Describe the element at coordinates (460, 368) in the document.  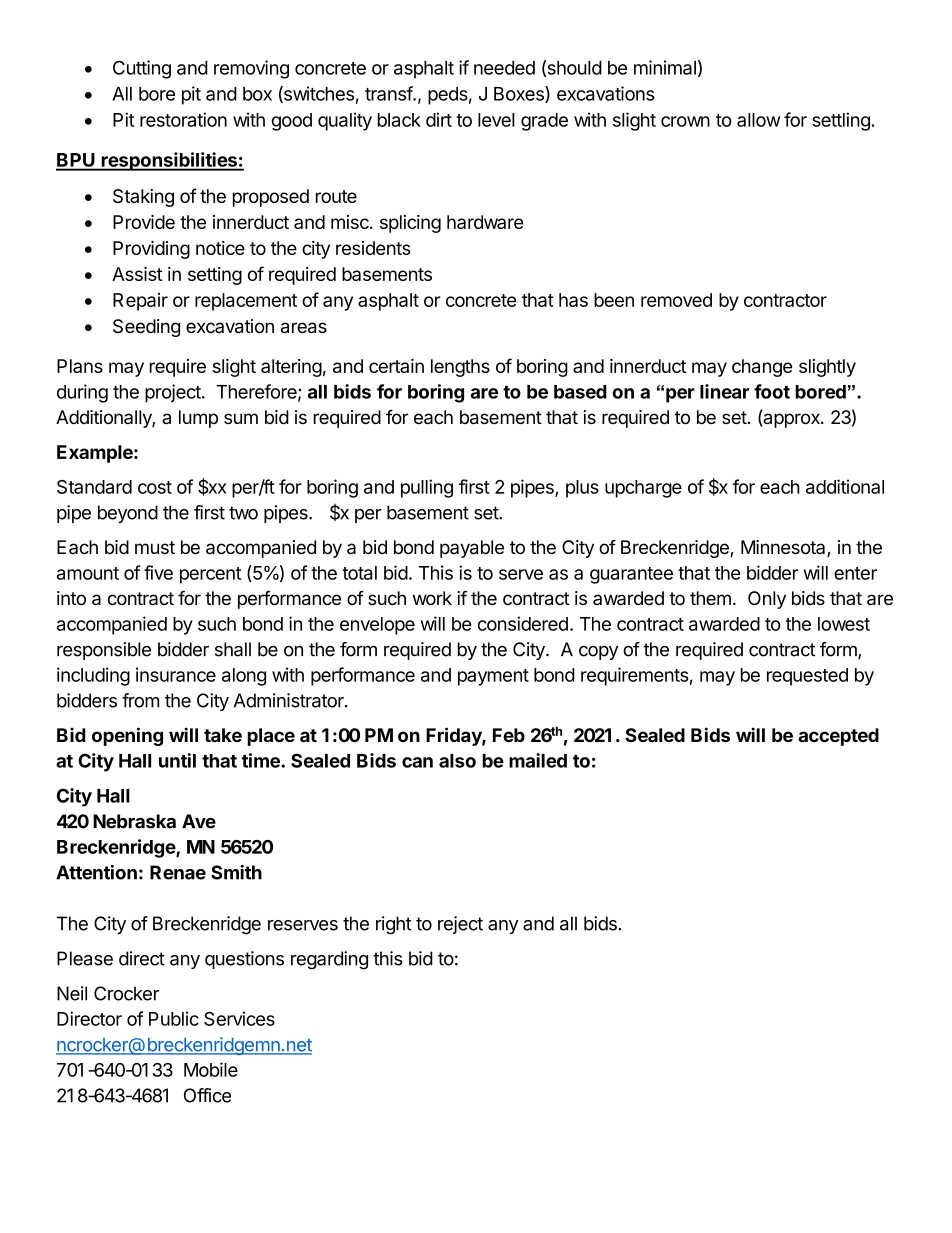
I see `lengths` at that location.
